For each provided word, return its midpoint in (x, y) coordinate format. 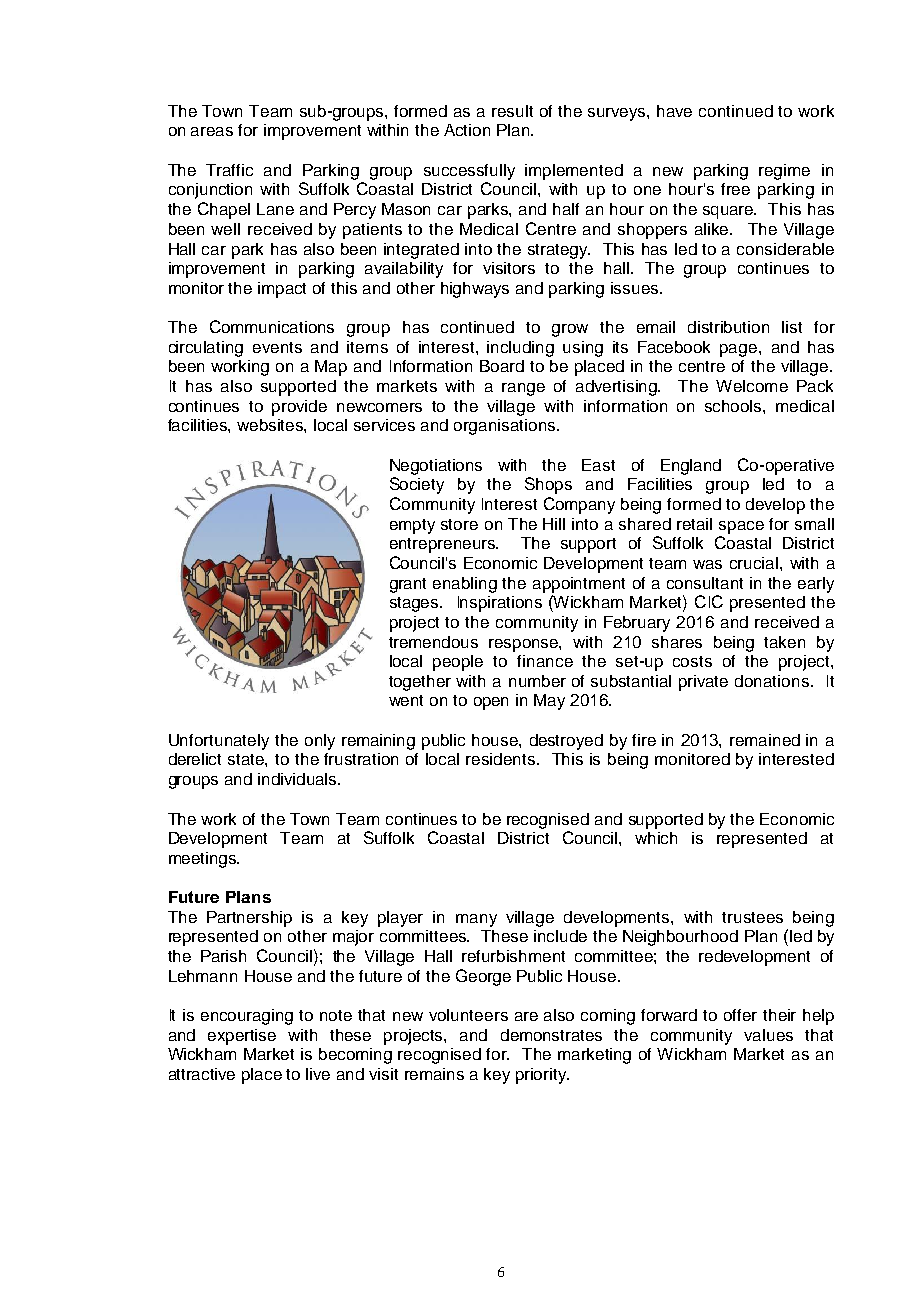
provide (299, 408)
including (520, 349)
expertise (242, 1037)
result (512, 111)
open (491, 703)
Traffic (229, 170)
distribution (728, 327)
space (741, 527)
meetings (204, 860)
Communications (272, 326)
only (320, 742)
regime (784, 172)
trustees (752, 917)
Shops (548, 485)
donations (772, 681)
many (476, 920)
